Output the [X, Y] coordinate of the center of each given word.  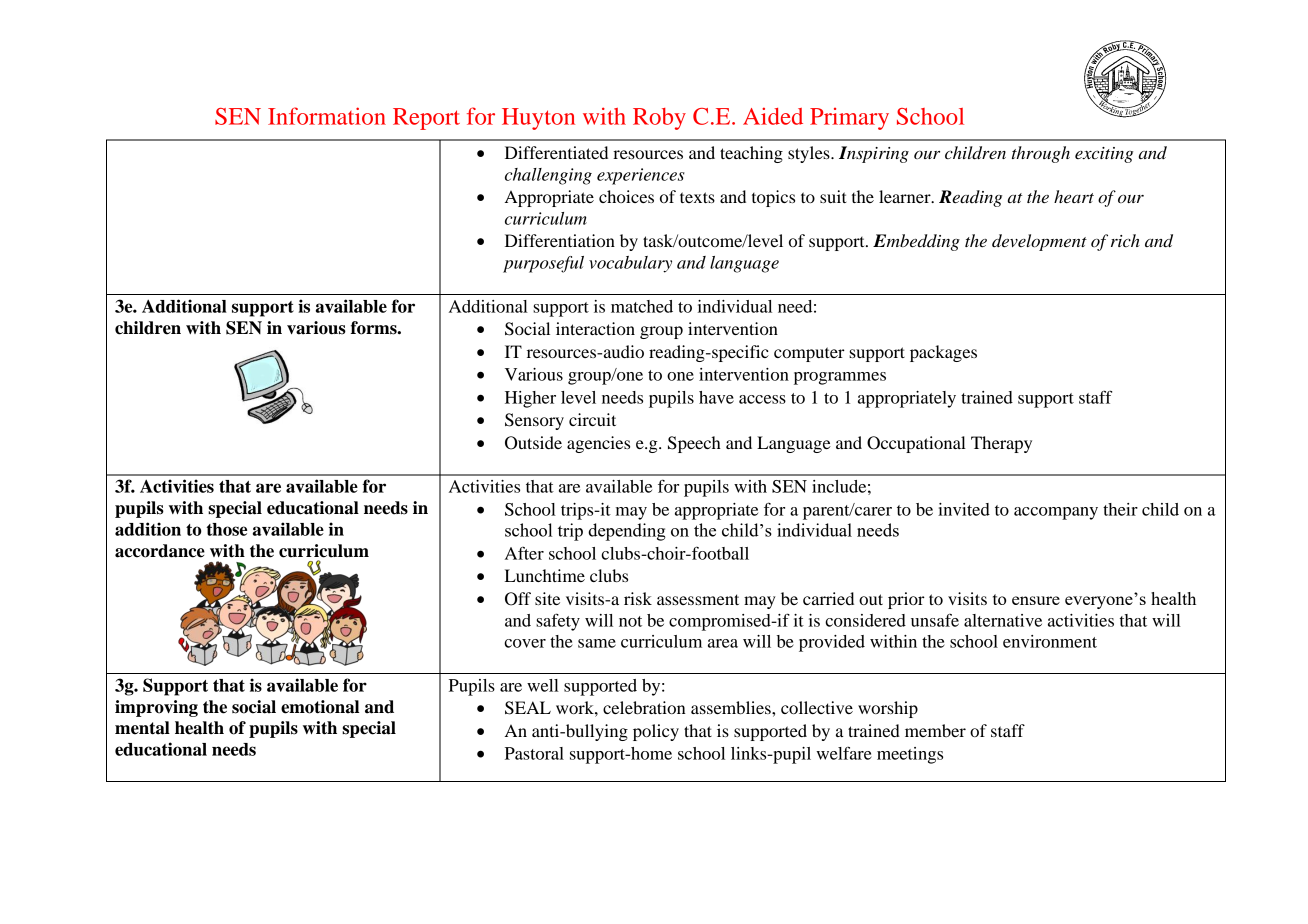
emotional [320, 707]
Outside [533, 443]
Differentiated [556, 152]
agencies [598, 444]
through [1041, 154]
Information [327, 116]
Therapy [1001, 444]
